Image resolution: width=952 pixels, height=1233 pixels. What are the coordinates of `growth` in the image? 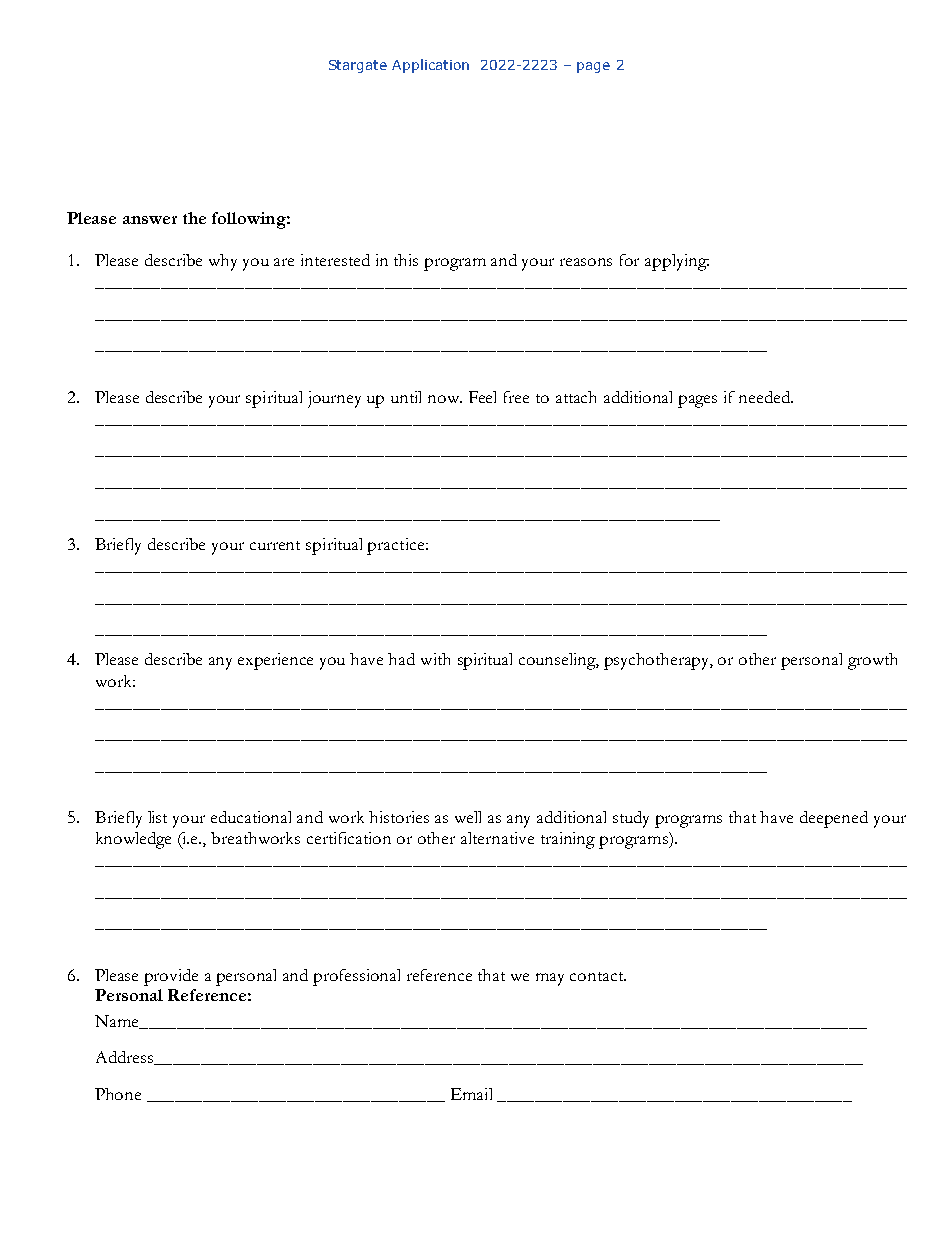 It's located at (872, 661).
